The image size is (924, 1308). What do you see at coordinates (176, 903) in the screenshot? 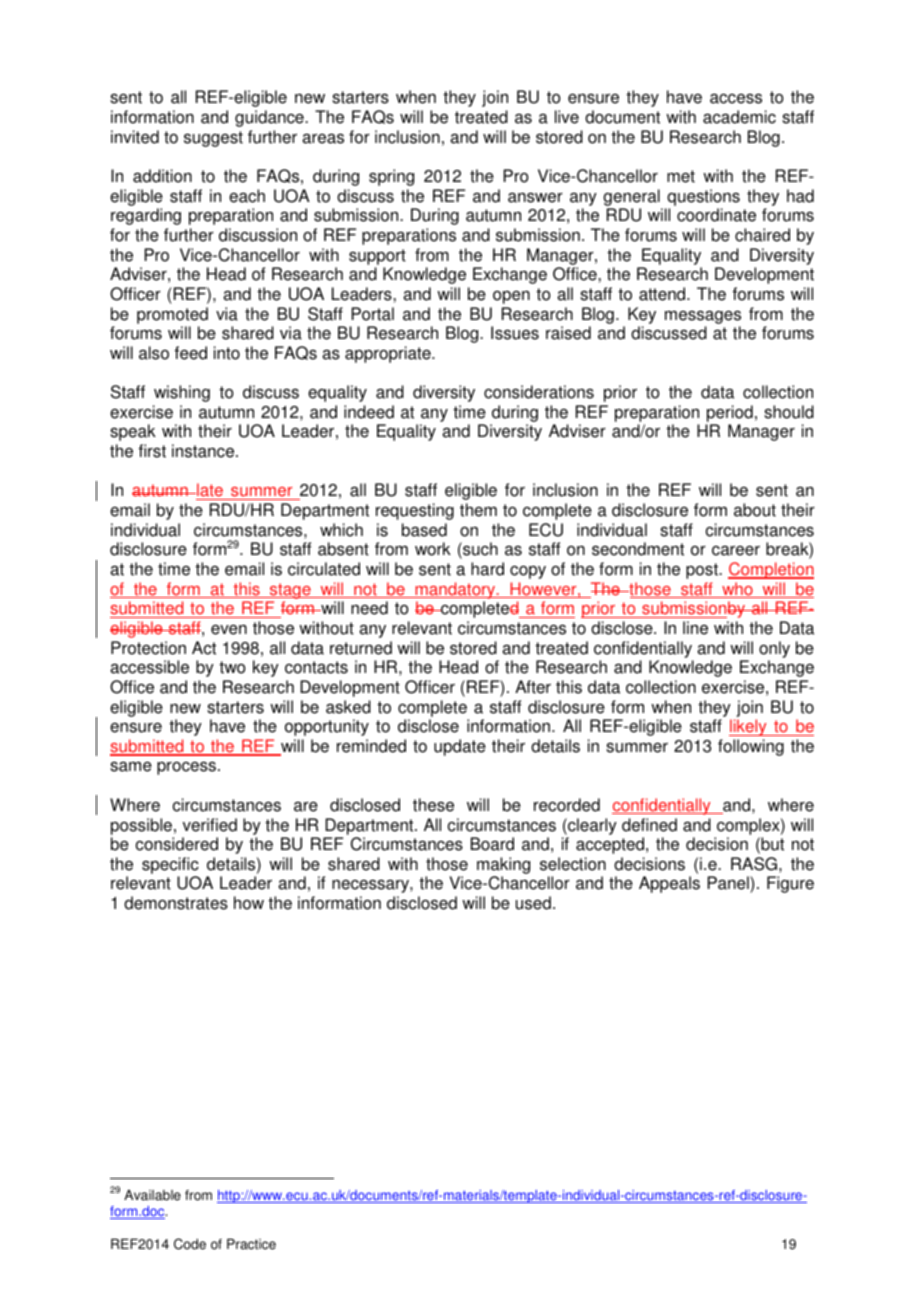
I see `demonstrates` at bounding box center [176, 903].
